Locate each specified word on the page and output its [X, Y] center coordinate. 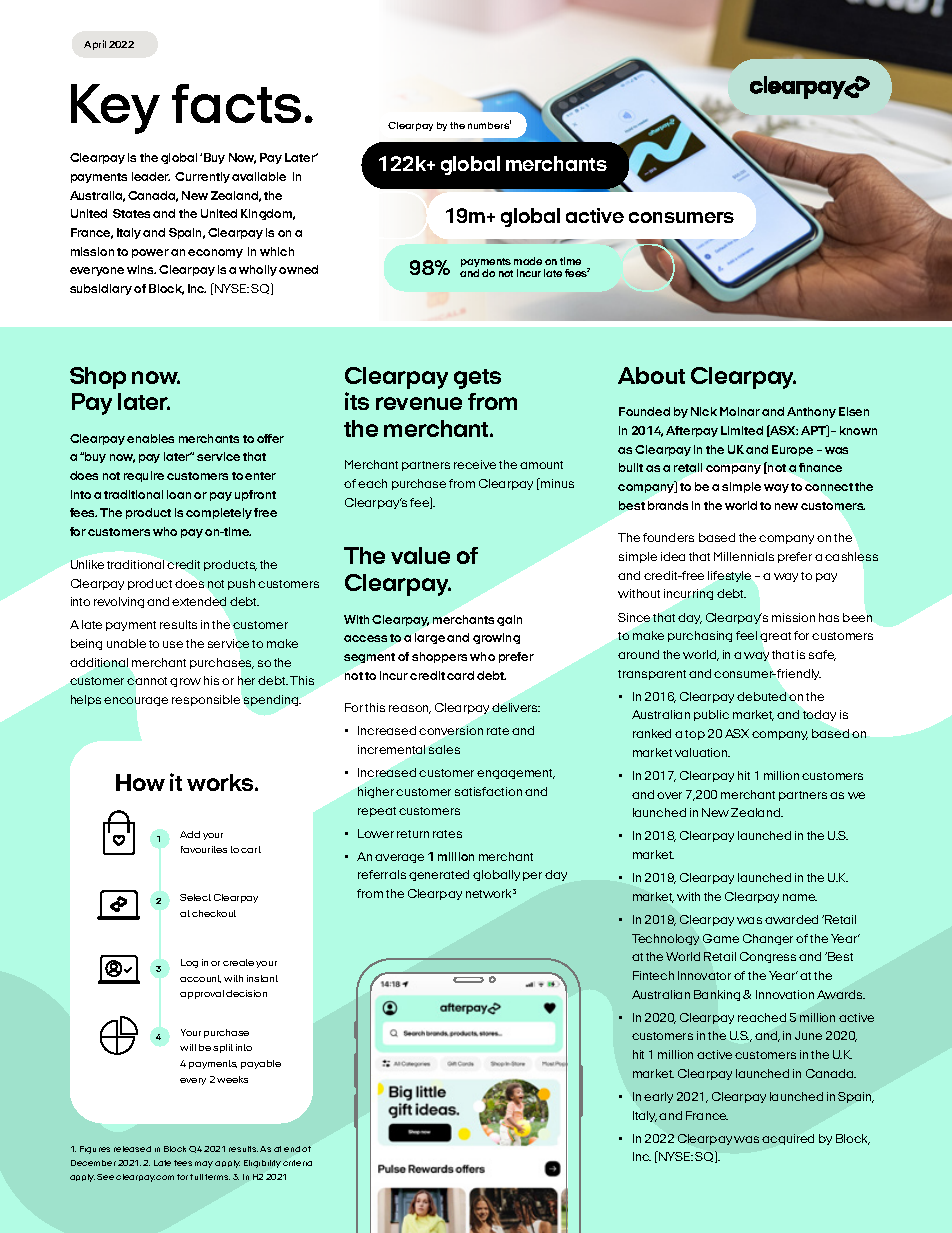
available [259, 176]
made [528, 261]
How [140, 782]
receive [475, 464]
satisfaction [488, 791]
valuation [702, 752]
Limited [742, 430]
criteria [297, 1163]
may [204, 1164]
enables [150, 438]
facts [236, 103]
